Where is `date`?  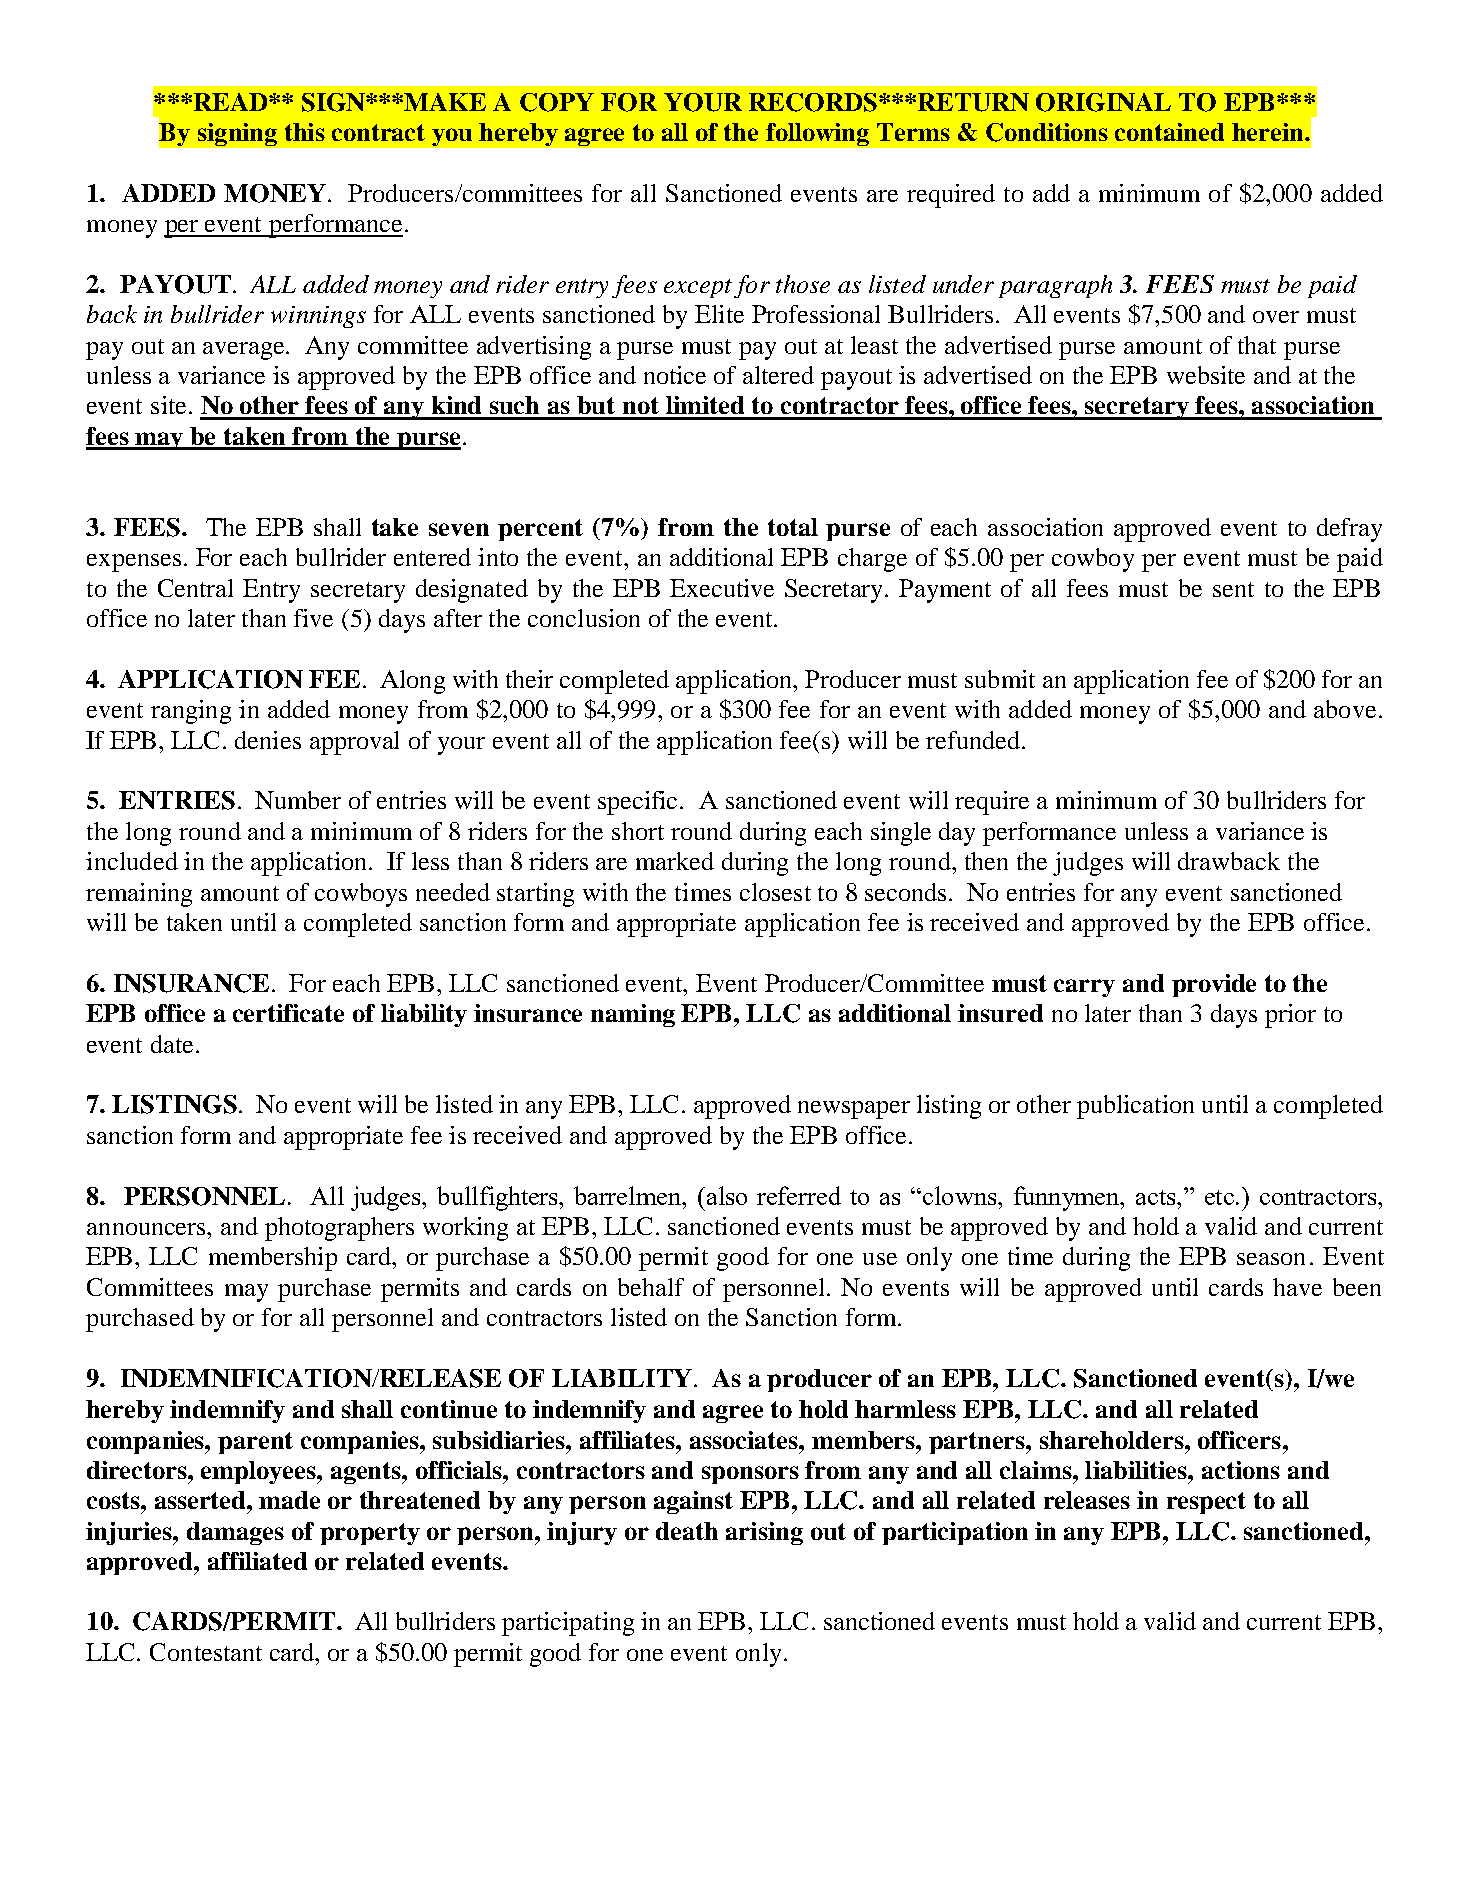 date is located at coordinates (172, 1044).
